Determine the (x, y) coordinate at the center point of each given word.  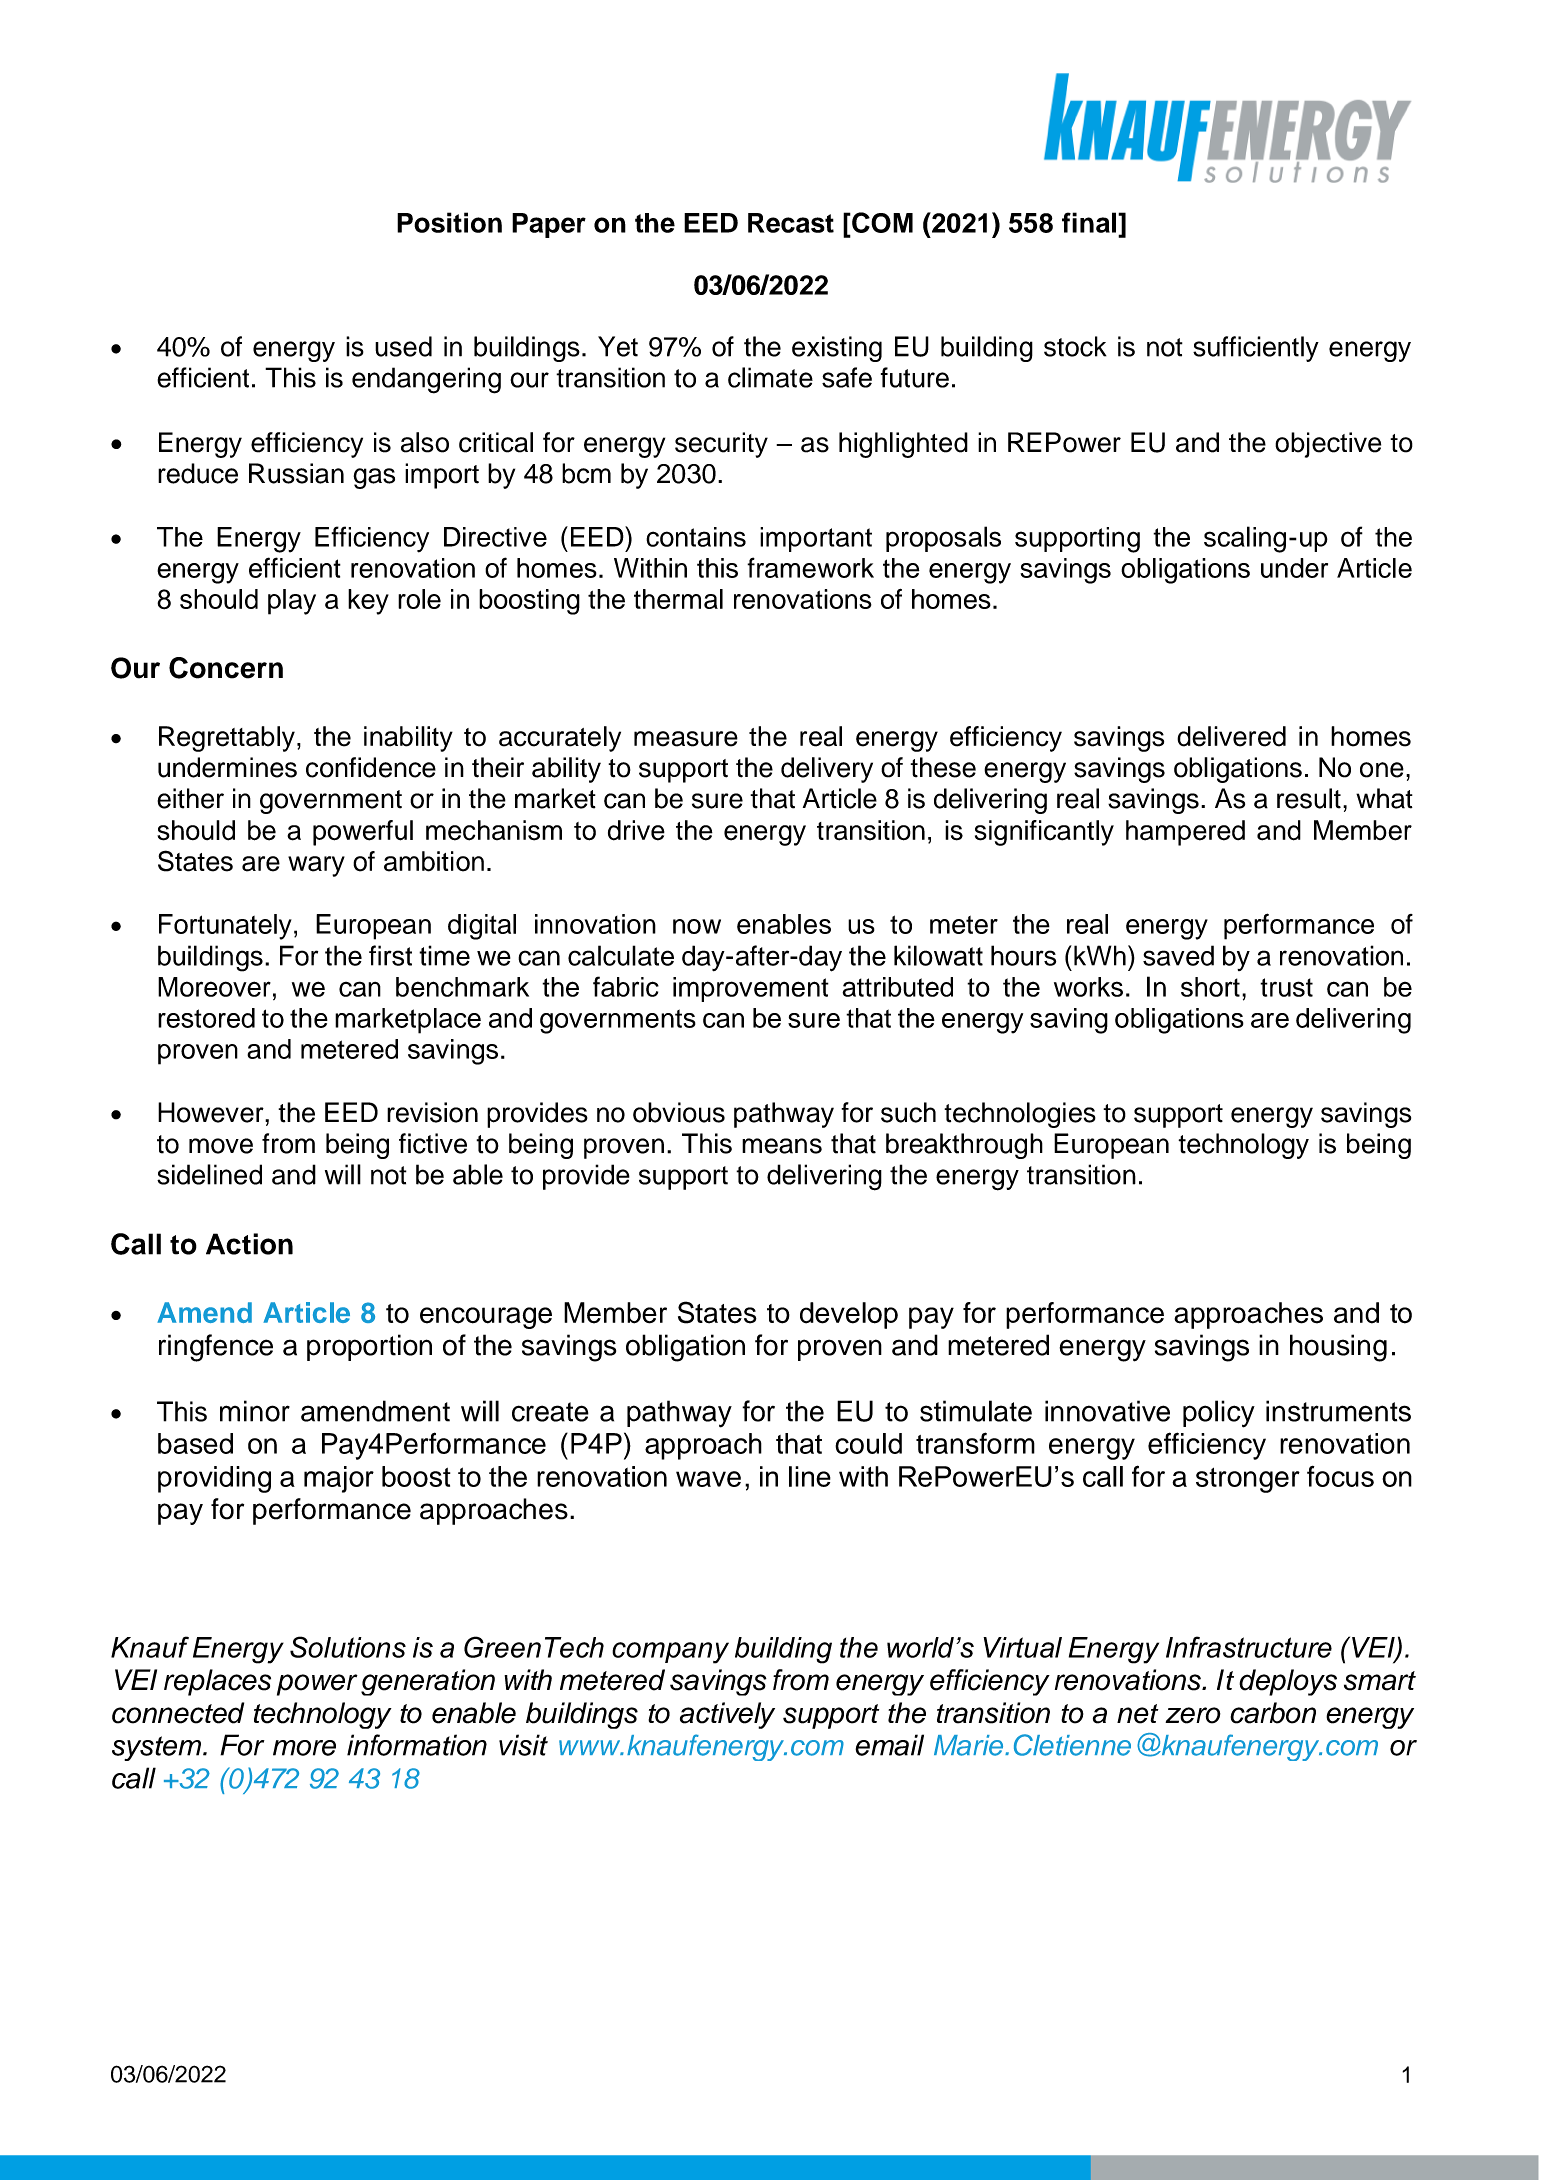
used (403, 346)
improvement (751, 989)
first (390, 955)
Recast (791, 223)
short (1210, 987)
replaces (217, 1682)
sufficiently (1256, 349)
